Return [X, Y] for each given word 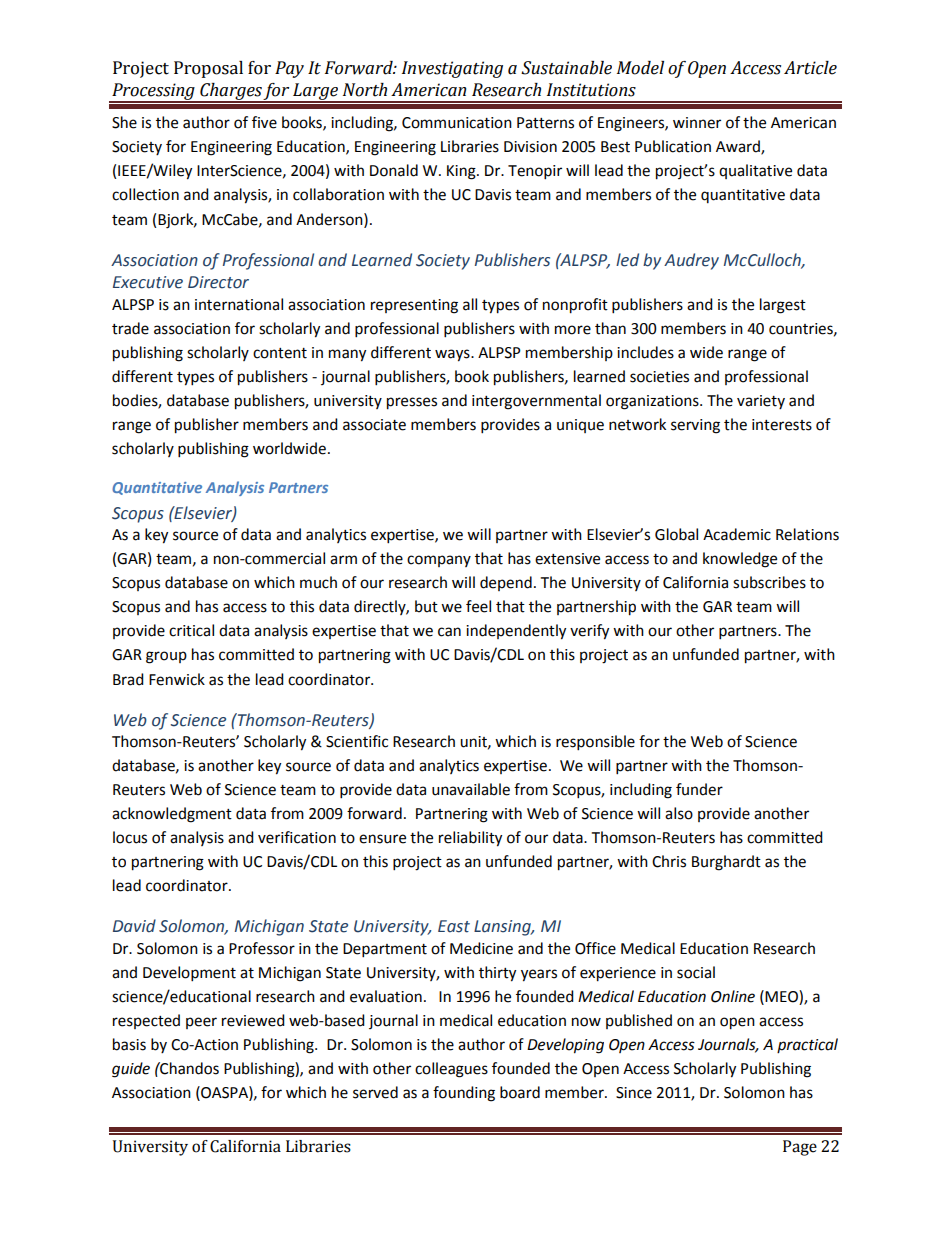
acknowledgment [172, 815]
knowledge [740, 560]
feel [478, 606]
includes [645, 352]
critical [191, 630]
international [239, 304]
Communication [457, 123]
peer [201, 1023]
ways [453, 355]
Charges [230, 92]
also [679, 813]
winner [697, 123]
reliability [470, 839]
